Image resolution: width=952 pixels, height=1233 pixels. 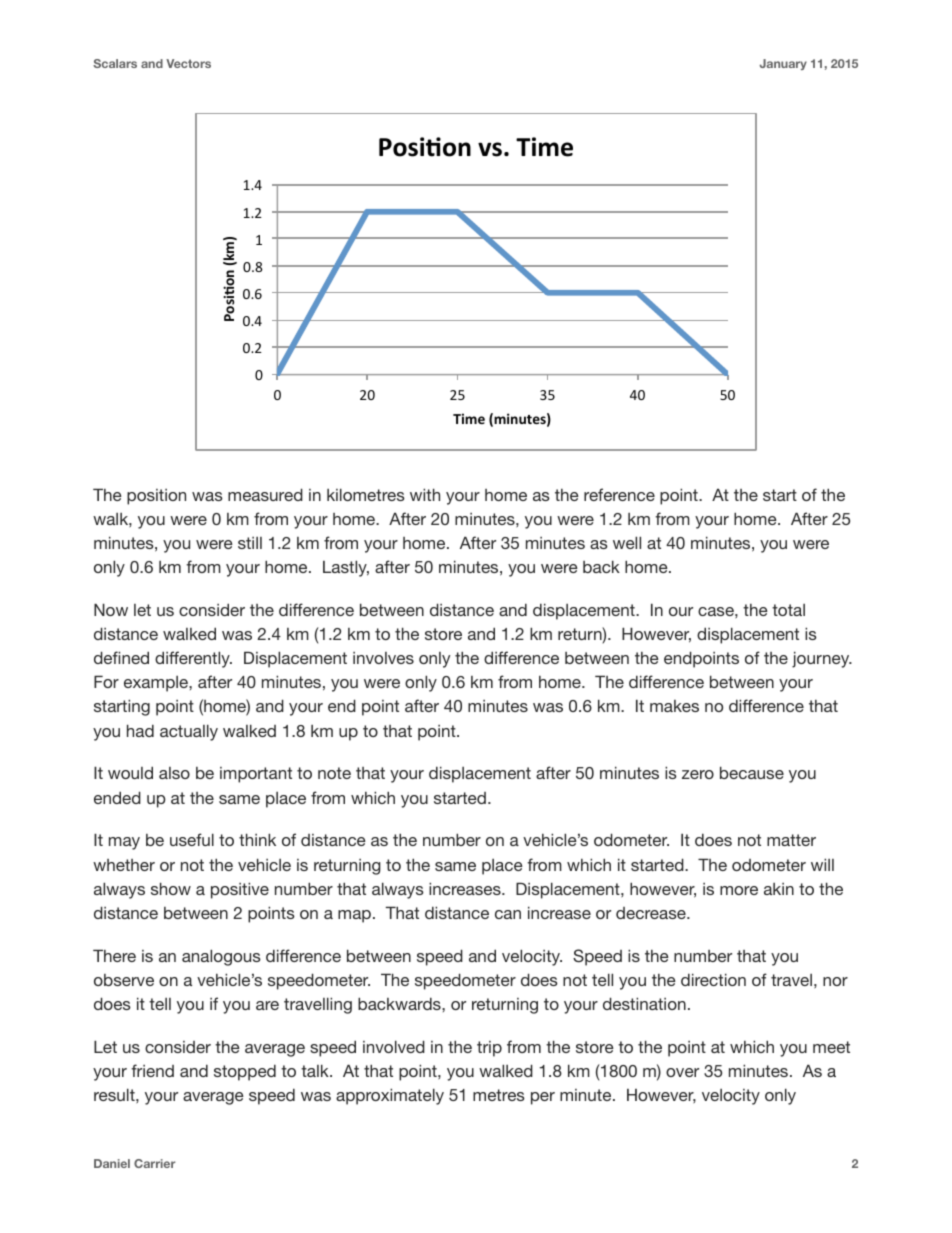 I want to click on per, so click(x=543, y=1098).
